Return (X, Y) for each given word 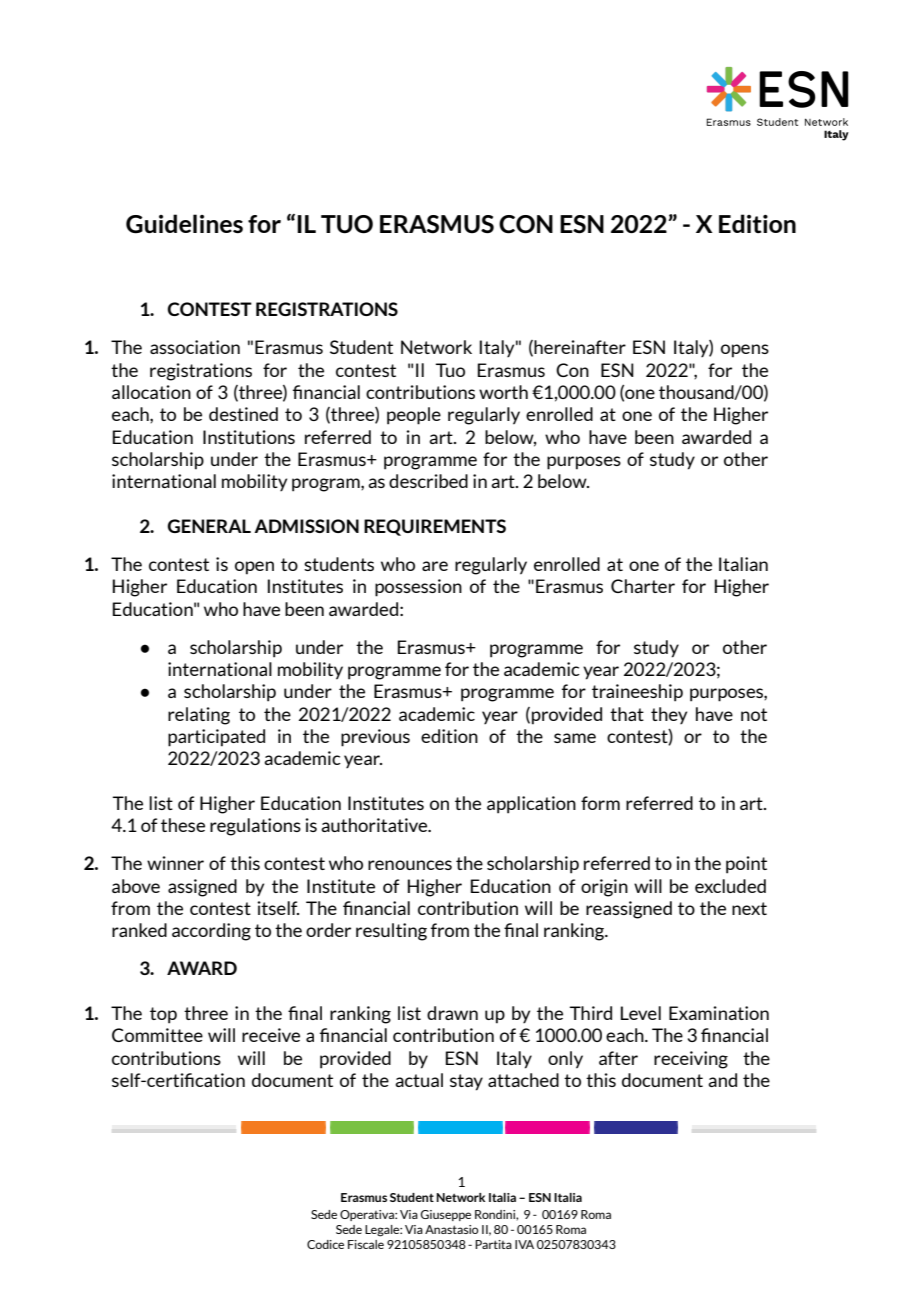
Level (641, 1013)
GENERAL (209, 526)
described (428, 481)
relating (199, 716)
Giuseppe (445, 1215)
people (414, 416)
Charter (643, 586)
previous (375, 738)
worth (503, 392)
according (211, 932)
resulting (391, 932)
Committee (157, 1035)
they (669, 715)
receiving (691, 1060)
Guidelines (184, 224)
